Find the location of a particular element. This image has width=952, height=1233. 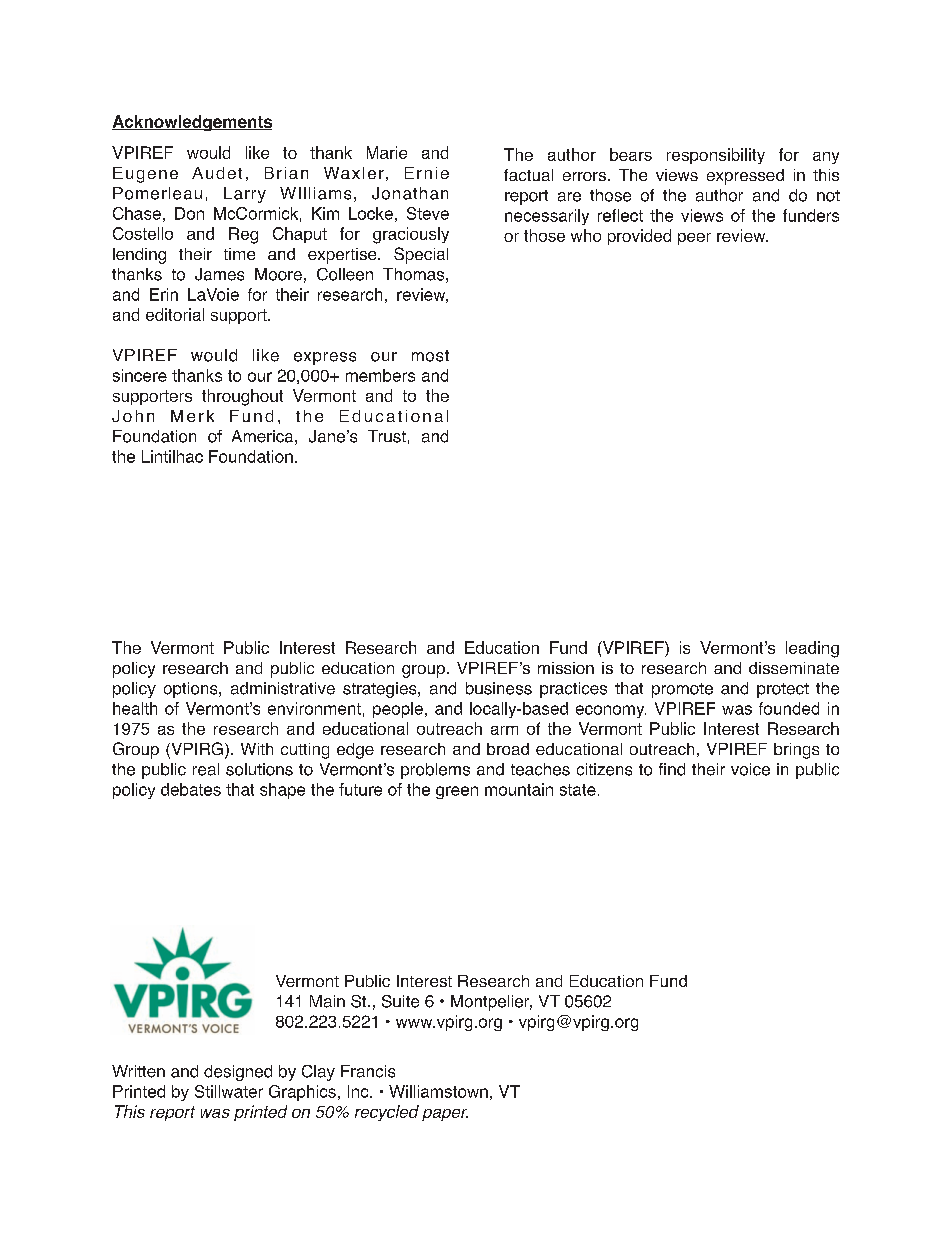

throughout is located at coordinates (242, 397).
